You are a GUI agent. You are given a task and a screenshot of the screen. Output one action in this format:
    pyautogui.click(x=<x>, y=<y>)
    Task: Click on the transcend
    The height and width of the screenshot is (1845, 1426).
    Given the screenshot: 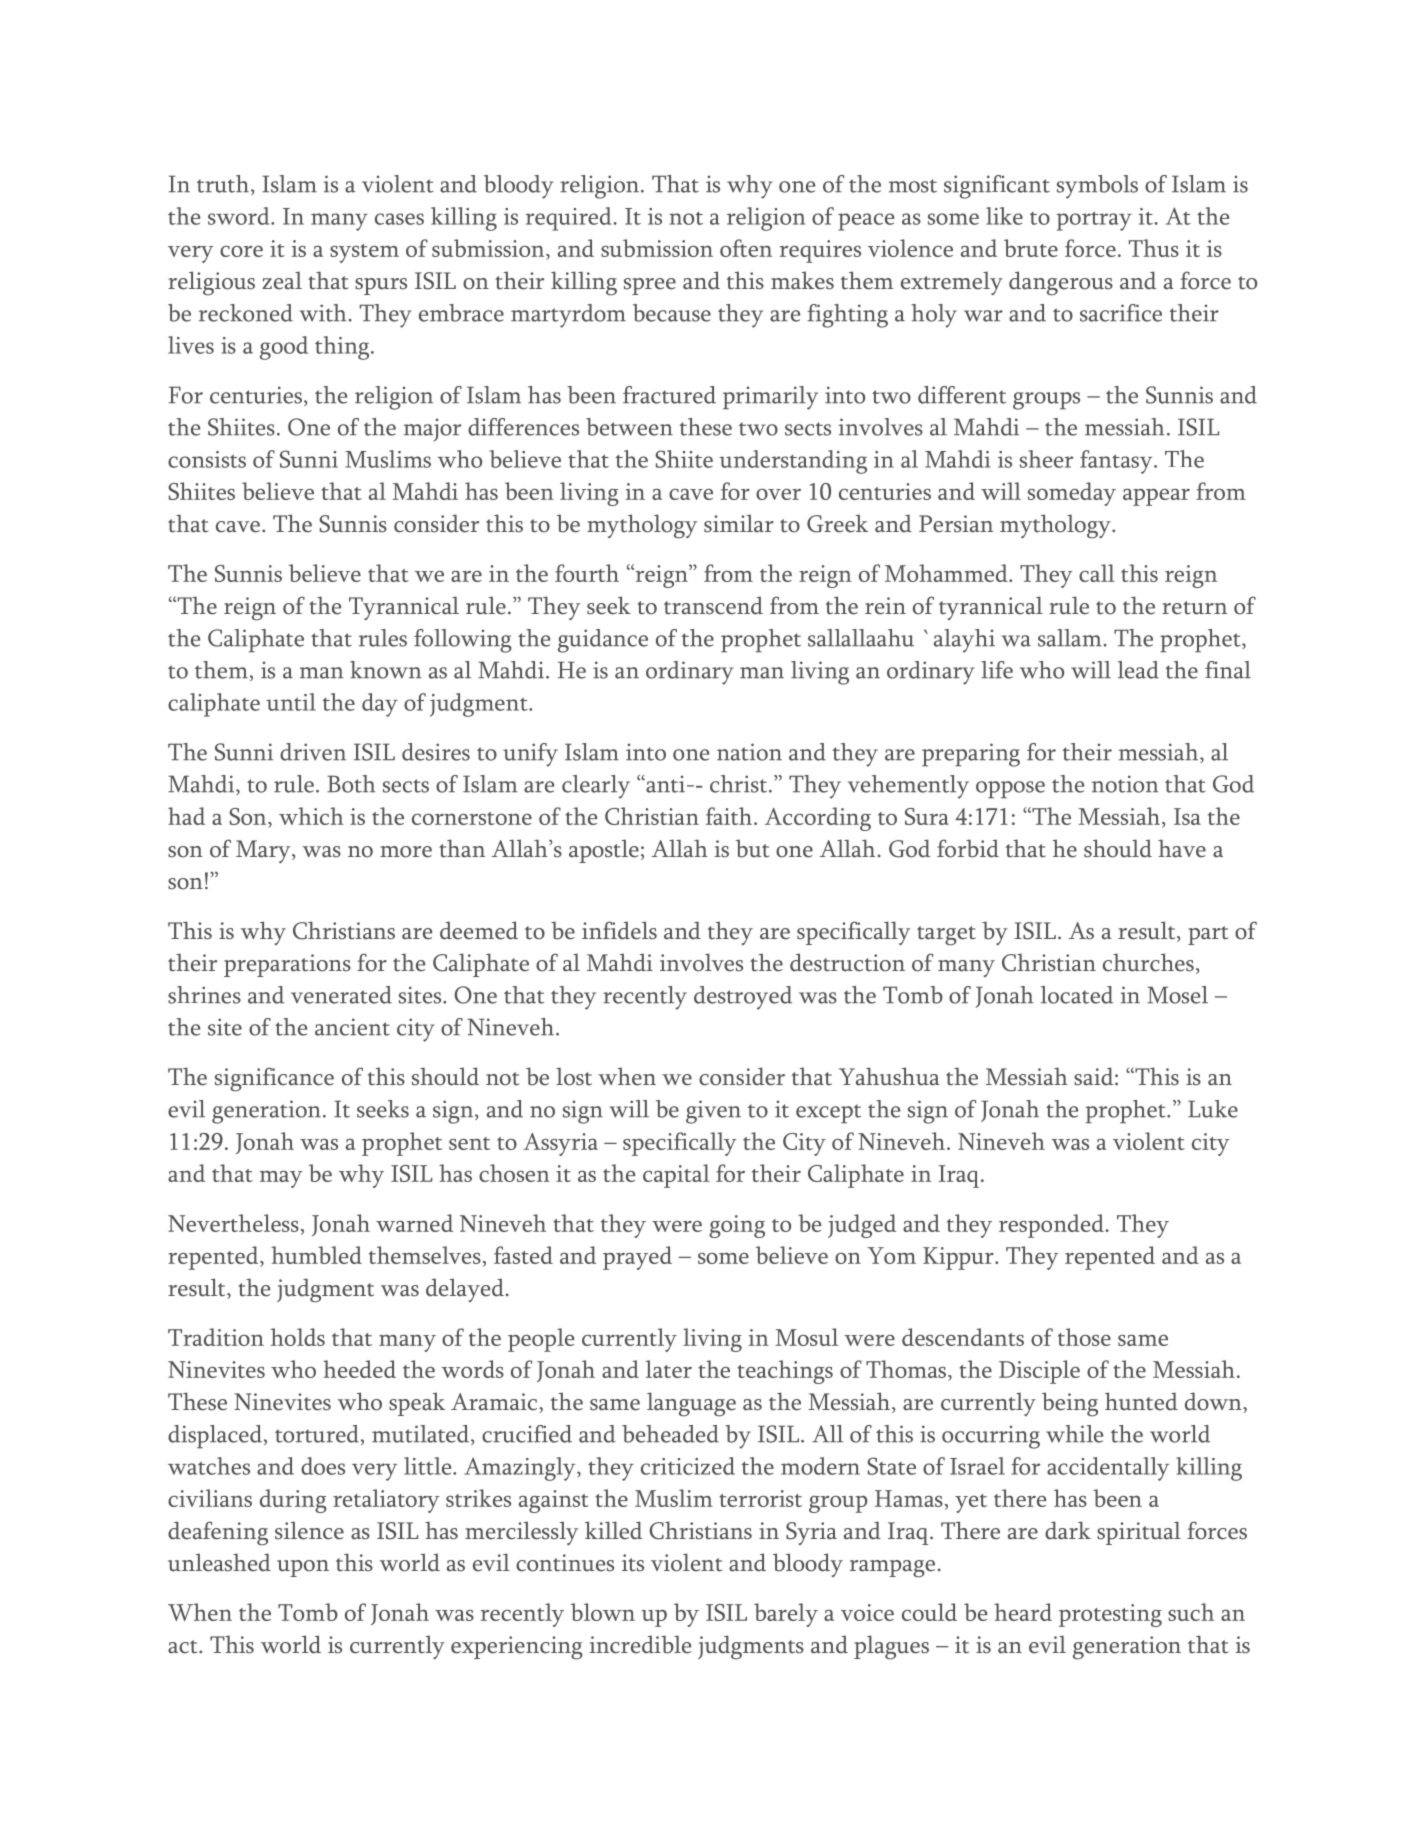 What is the action you would take?
    pyautogui.click(x=713, y=605)
